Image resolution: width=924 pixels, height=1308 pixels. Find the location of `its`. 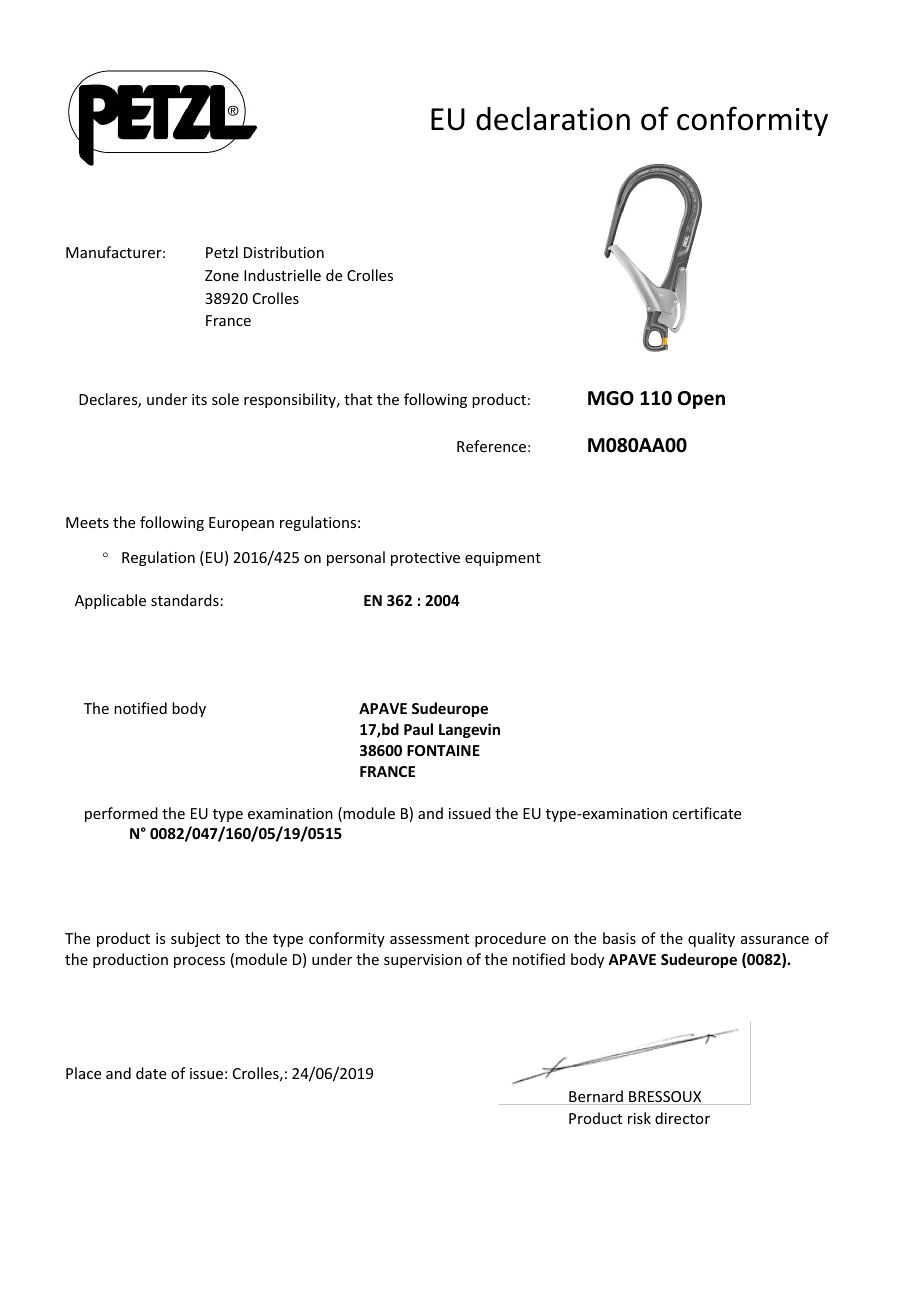

its is located at coordinates (199, 399).
